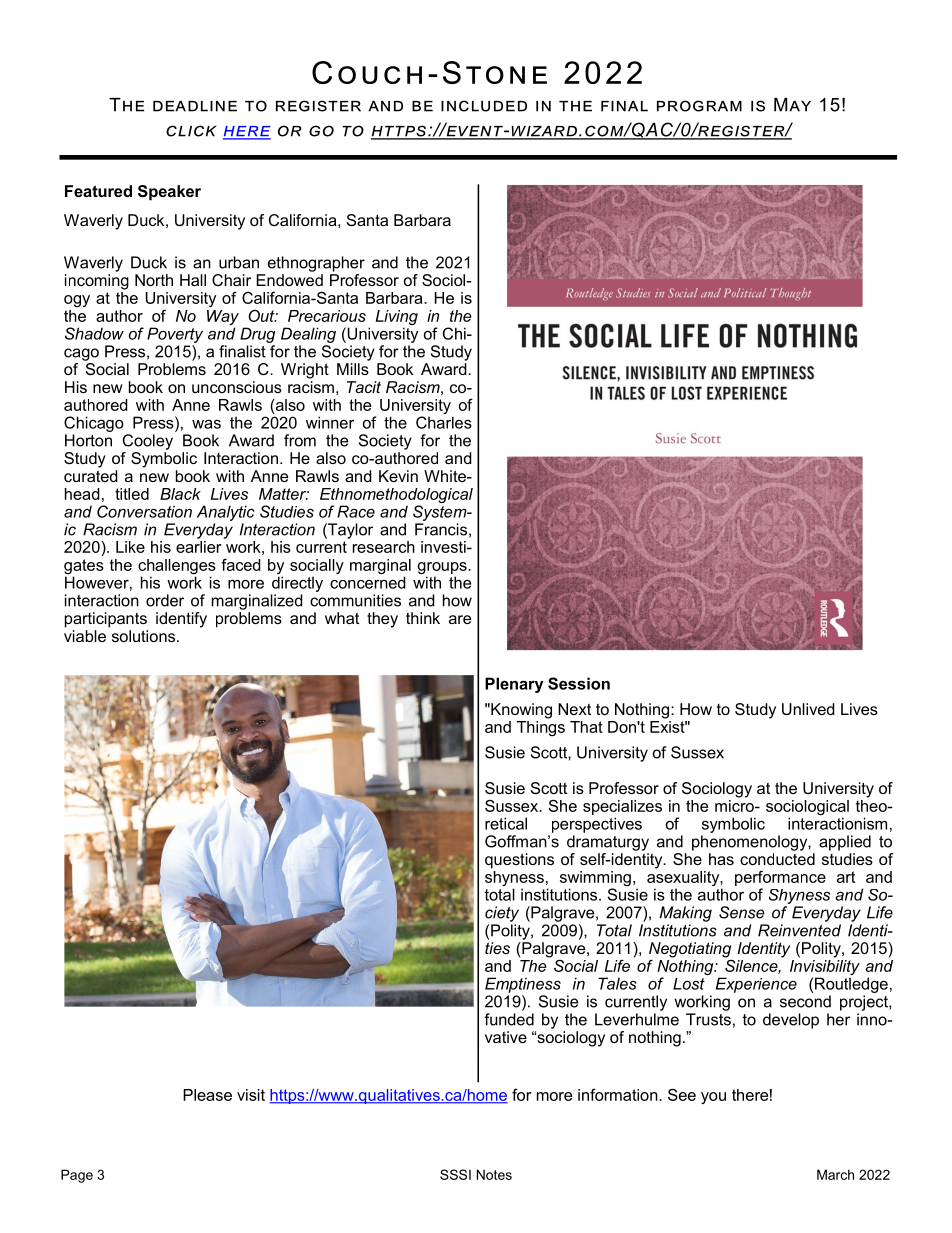 The image size is (952, 1233). What do you see at coordinates (484, 106) in the page?
I see `included` at bounding box center [484, 106].
